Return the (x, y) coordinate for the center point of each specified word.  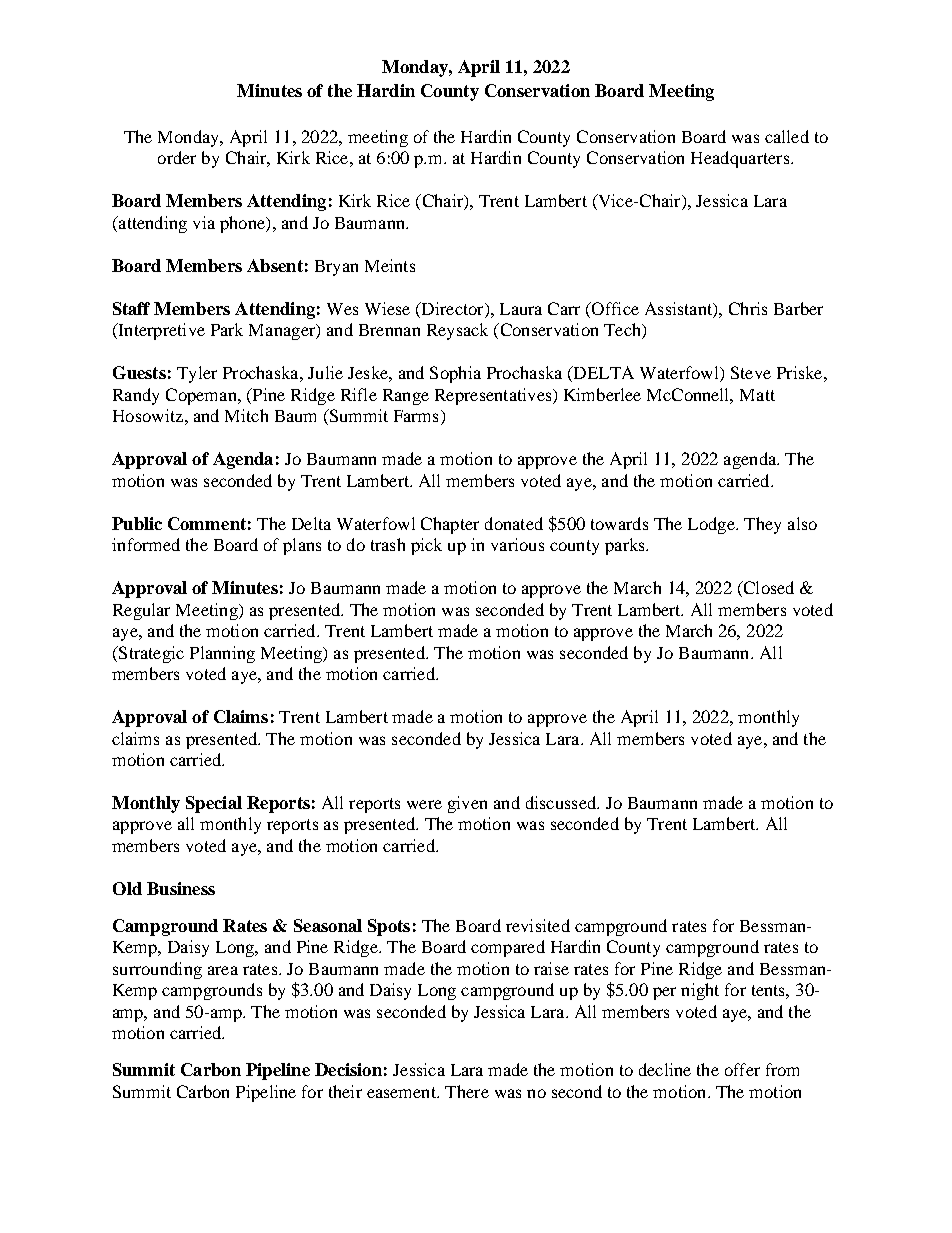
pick (426, 546)
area (223, 970)
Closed (767, 589)
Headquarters (741, 159)
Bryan (336, 268)
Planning (222, 654)
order (177, 157)
